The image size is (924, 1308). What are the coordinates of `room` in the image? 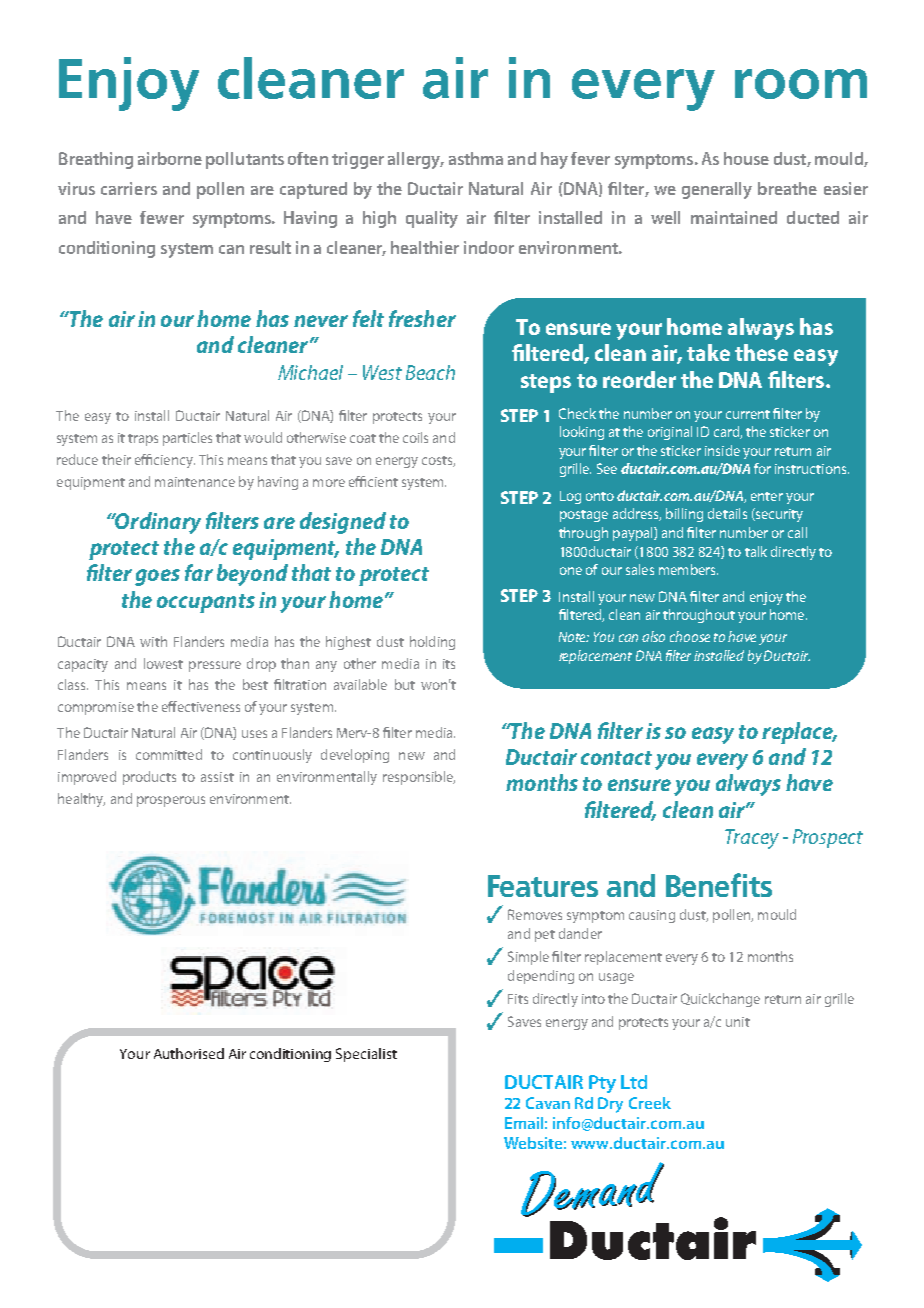 It's located at (801, 84).
